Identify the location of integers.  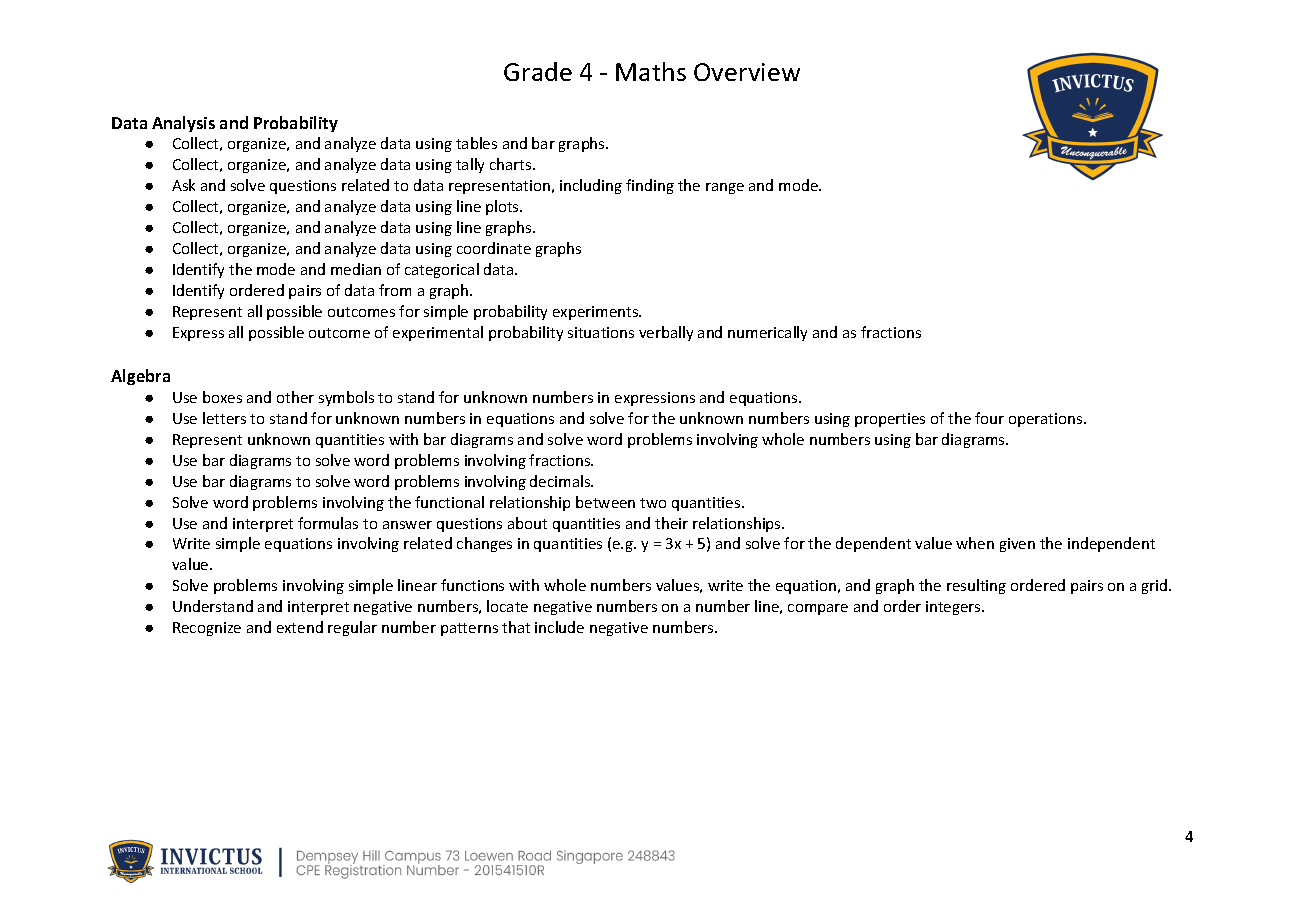
(954, 608).
